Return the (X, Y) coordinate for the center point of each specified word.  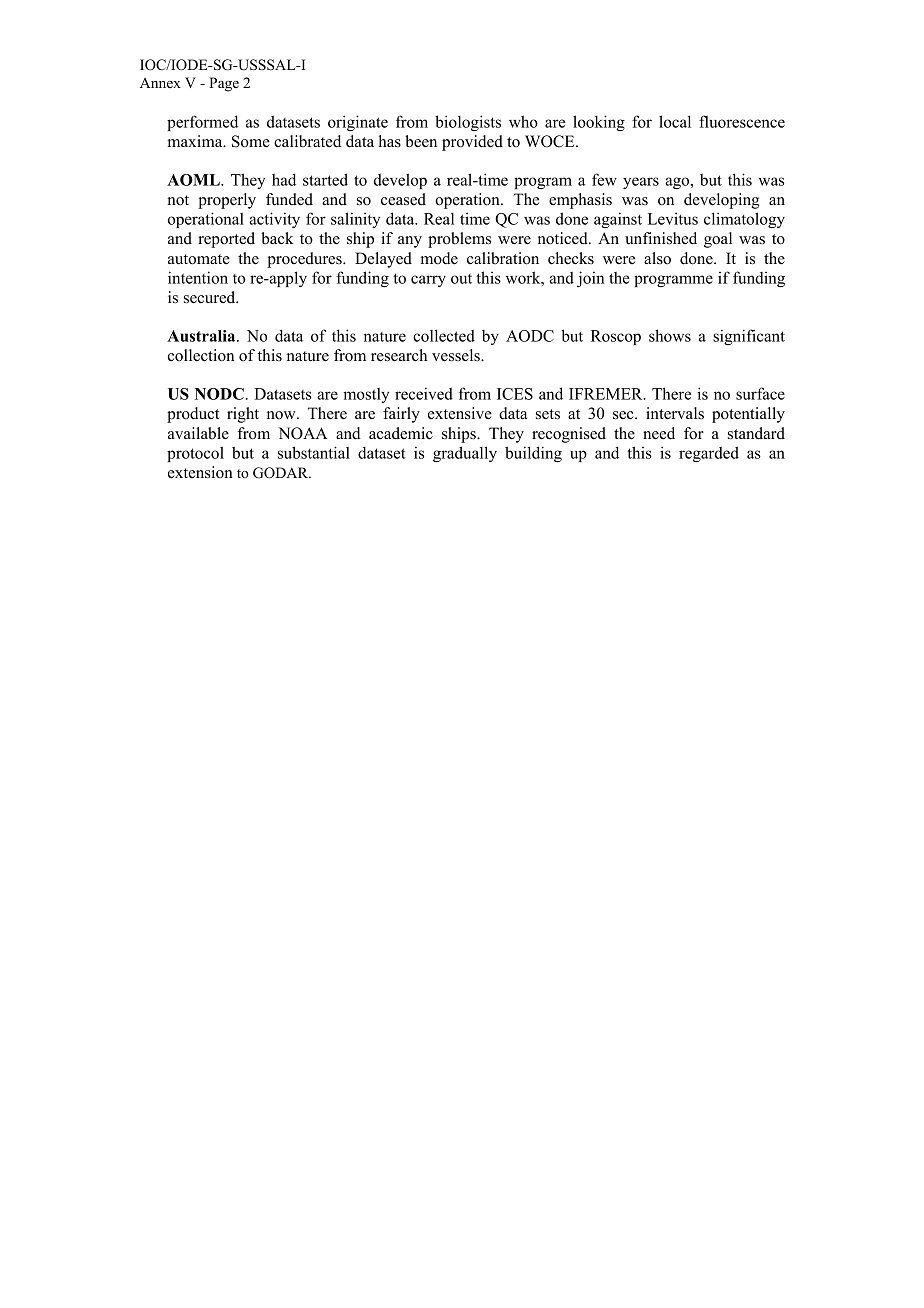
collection (201, 355)
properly (227, 201)
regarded (709, 454)
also (657, 258)
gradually (465, 454)
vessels (457, 355)
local (675, 121)
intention (198, 277)
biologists (468, 123)
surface (760, 393)
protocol (195, 454)
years (641, 183)
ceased (403, 199)
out (461, 279)
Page (224, 84)
